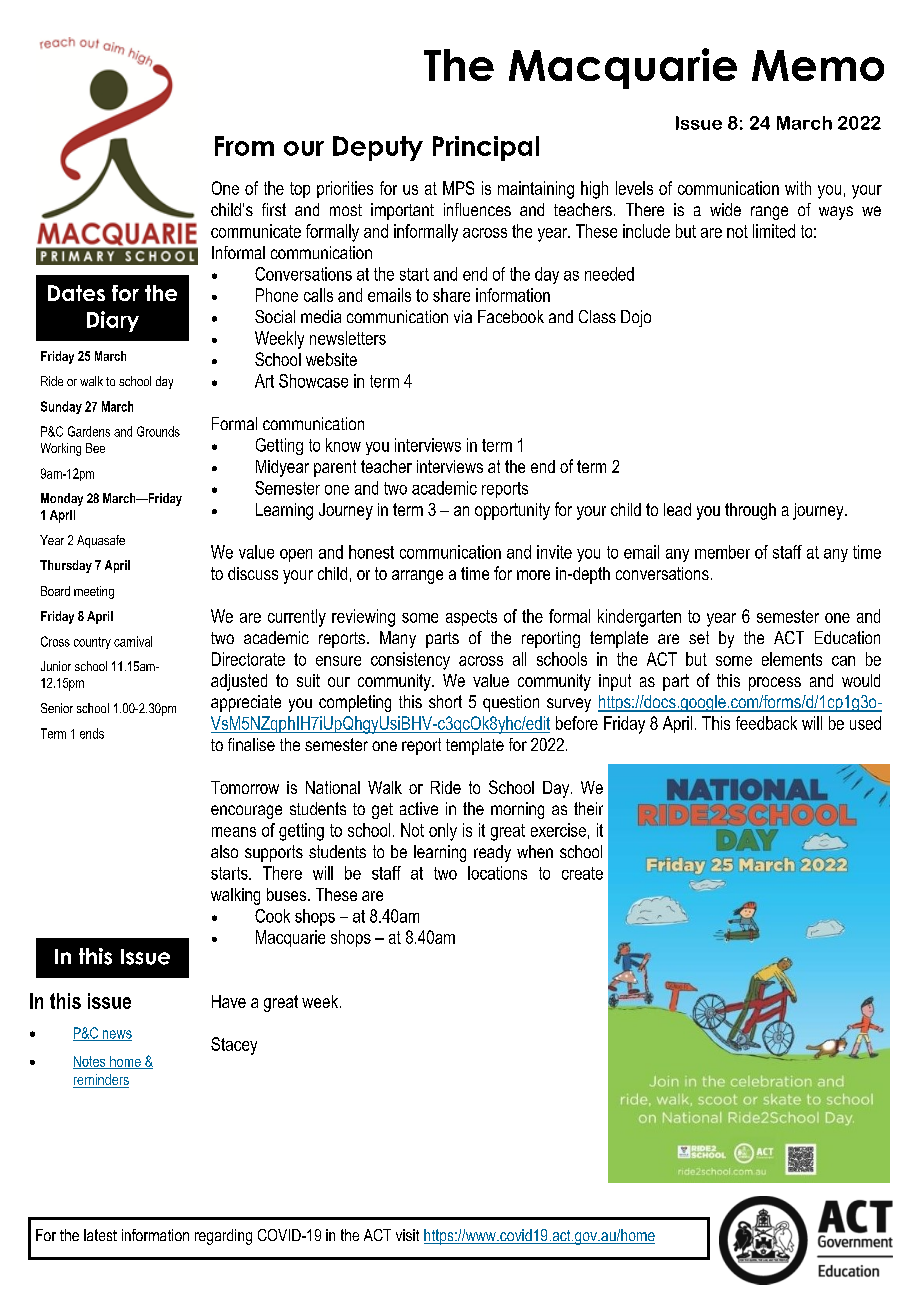  I want to click on through, so click(750, 511).
